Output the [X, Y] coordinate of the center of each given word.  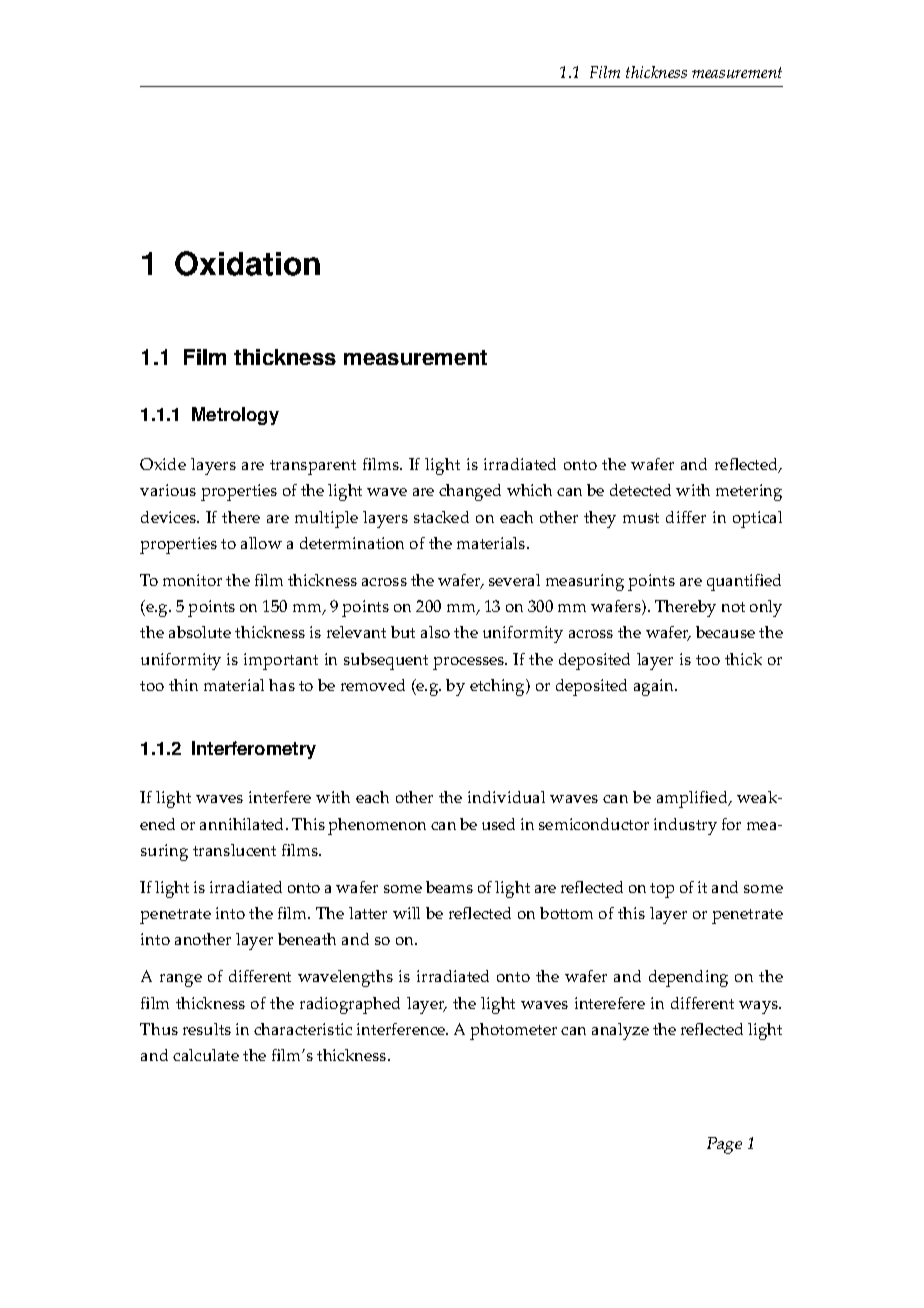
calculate [206, 1055]
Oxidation [247, 263]
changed [470, 492]
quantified [744, 582]
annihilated [243, 824]
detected [640, 490]
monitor [192, 580]
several [514, 580]
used [498, 824]
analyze [620, 1031]
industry [685, 826]
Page [724, 1145]
